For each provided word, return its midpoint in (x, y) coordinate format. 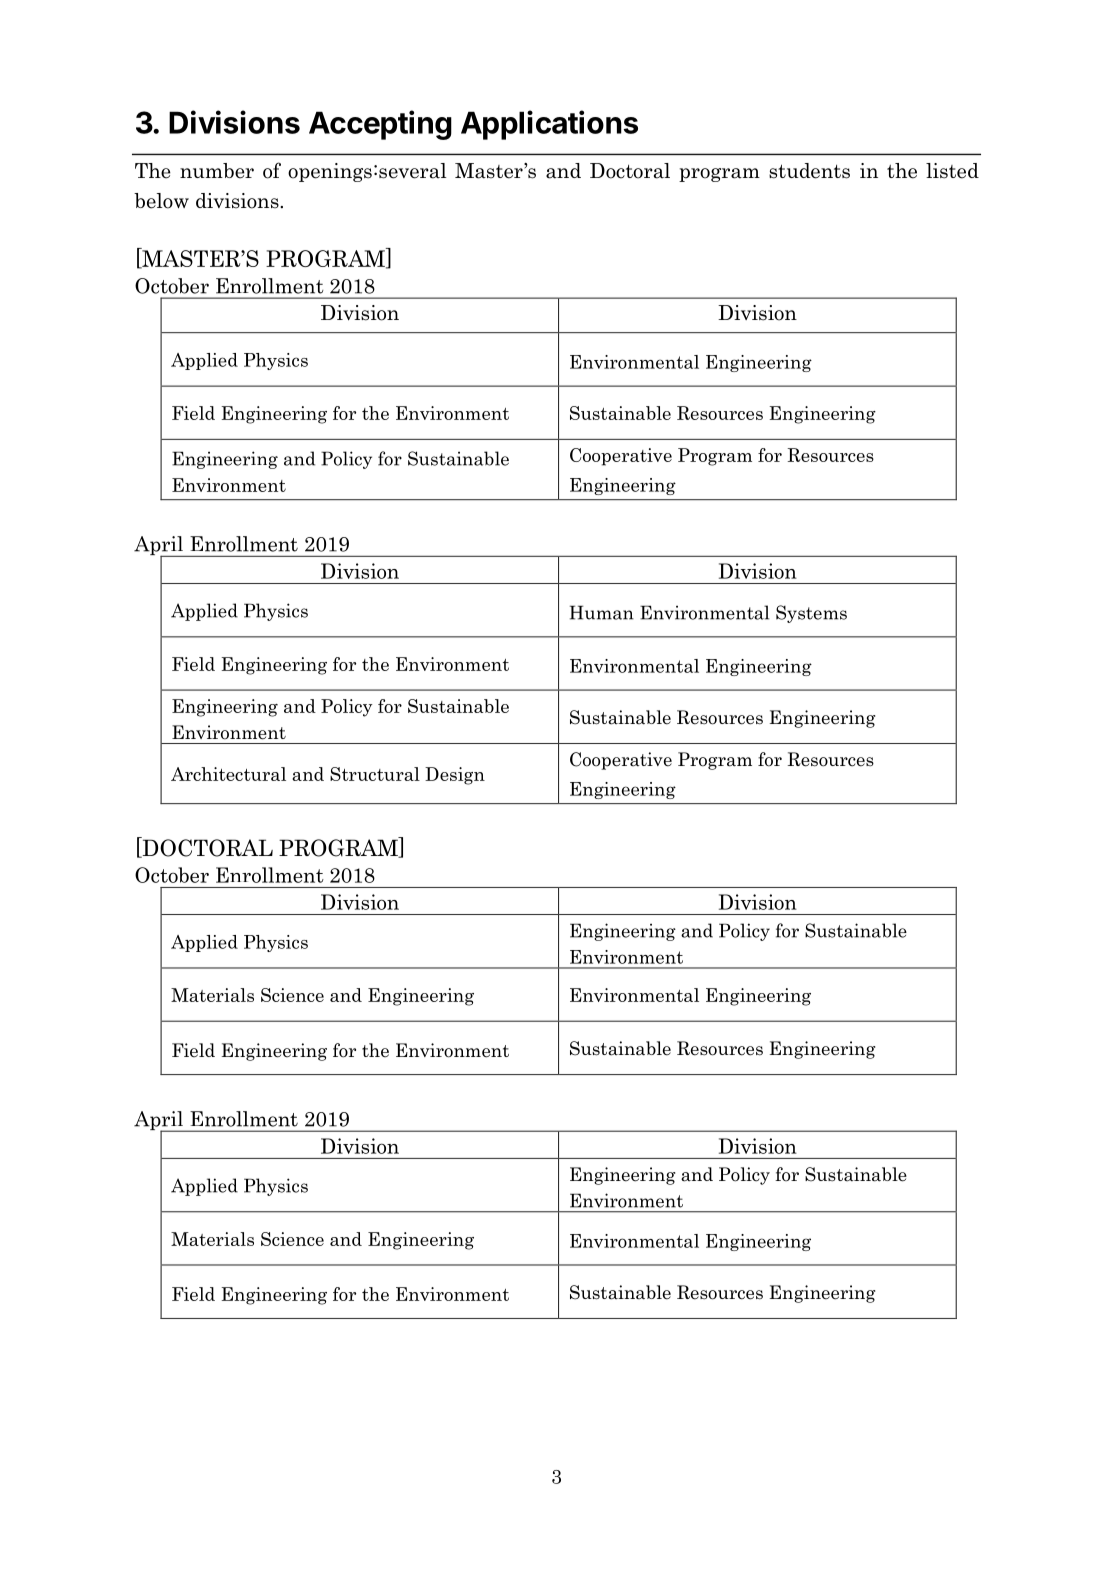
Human (602, 612)
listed (952, 171)
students (809, 171)
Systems (811, 614)
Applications (549, 125)
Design (455, 776)
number (217, 171)
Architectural (228, 774)
